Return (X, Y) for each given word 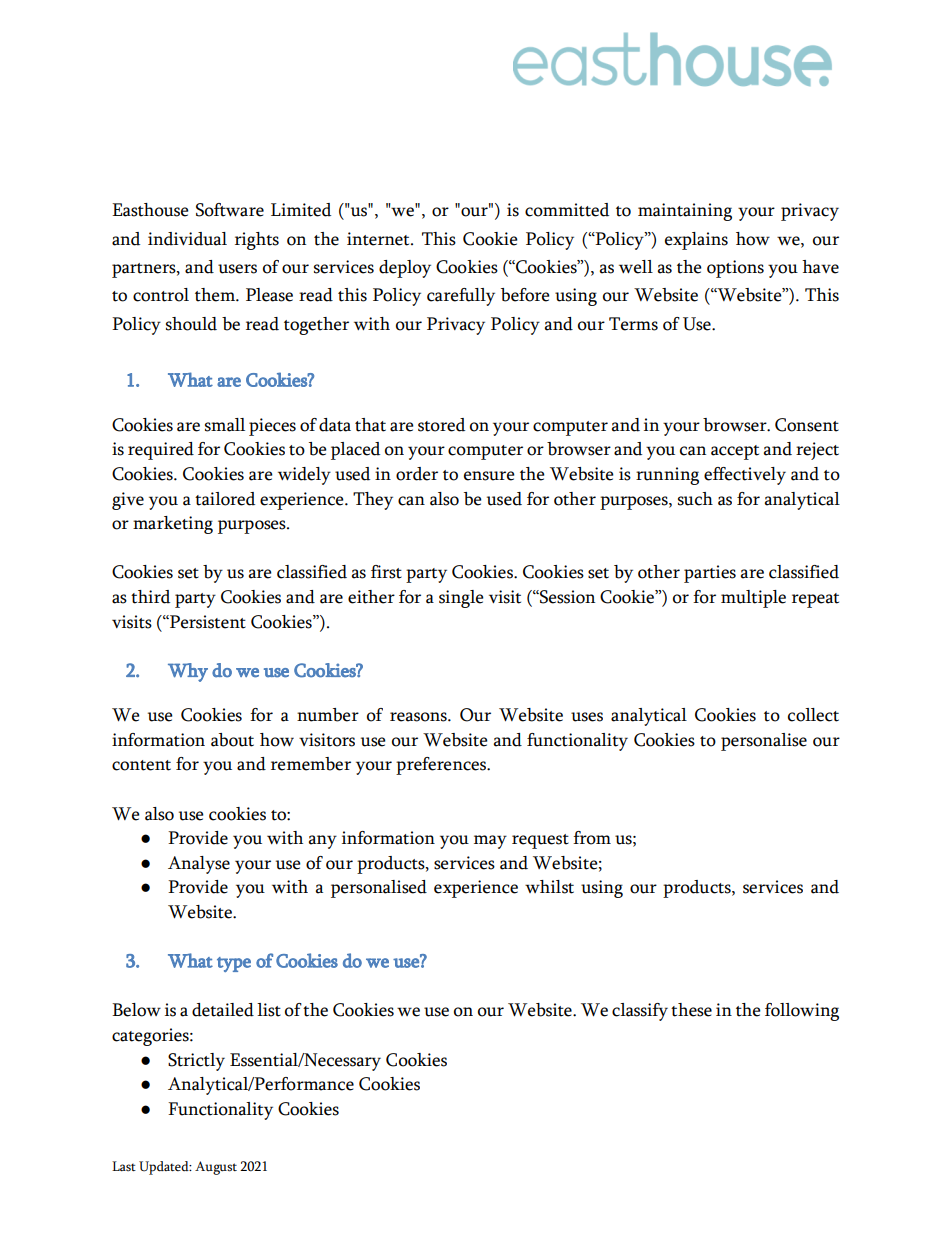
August (216, 1168)
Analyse (199, 865)
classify (640, 1012)
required (161, 451)
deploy (405, 269)
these (691, 1010)
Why (188, 672)
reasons (419, 717)
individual (187, 239)
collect (813, 715)
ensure (489, 476)
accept (735, 452)
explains (696, 241)
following (802, 1012)
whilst (549, 887)
